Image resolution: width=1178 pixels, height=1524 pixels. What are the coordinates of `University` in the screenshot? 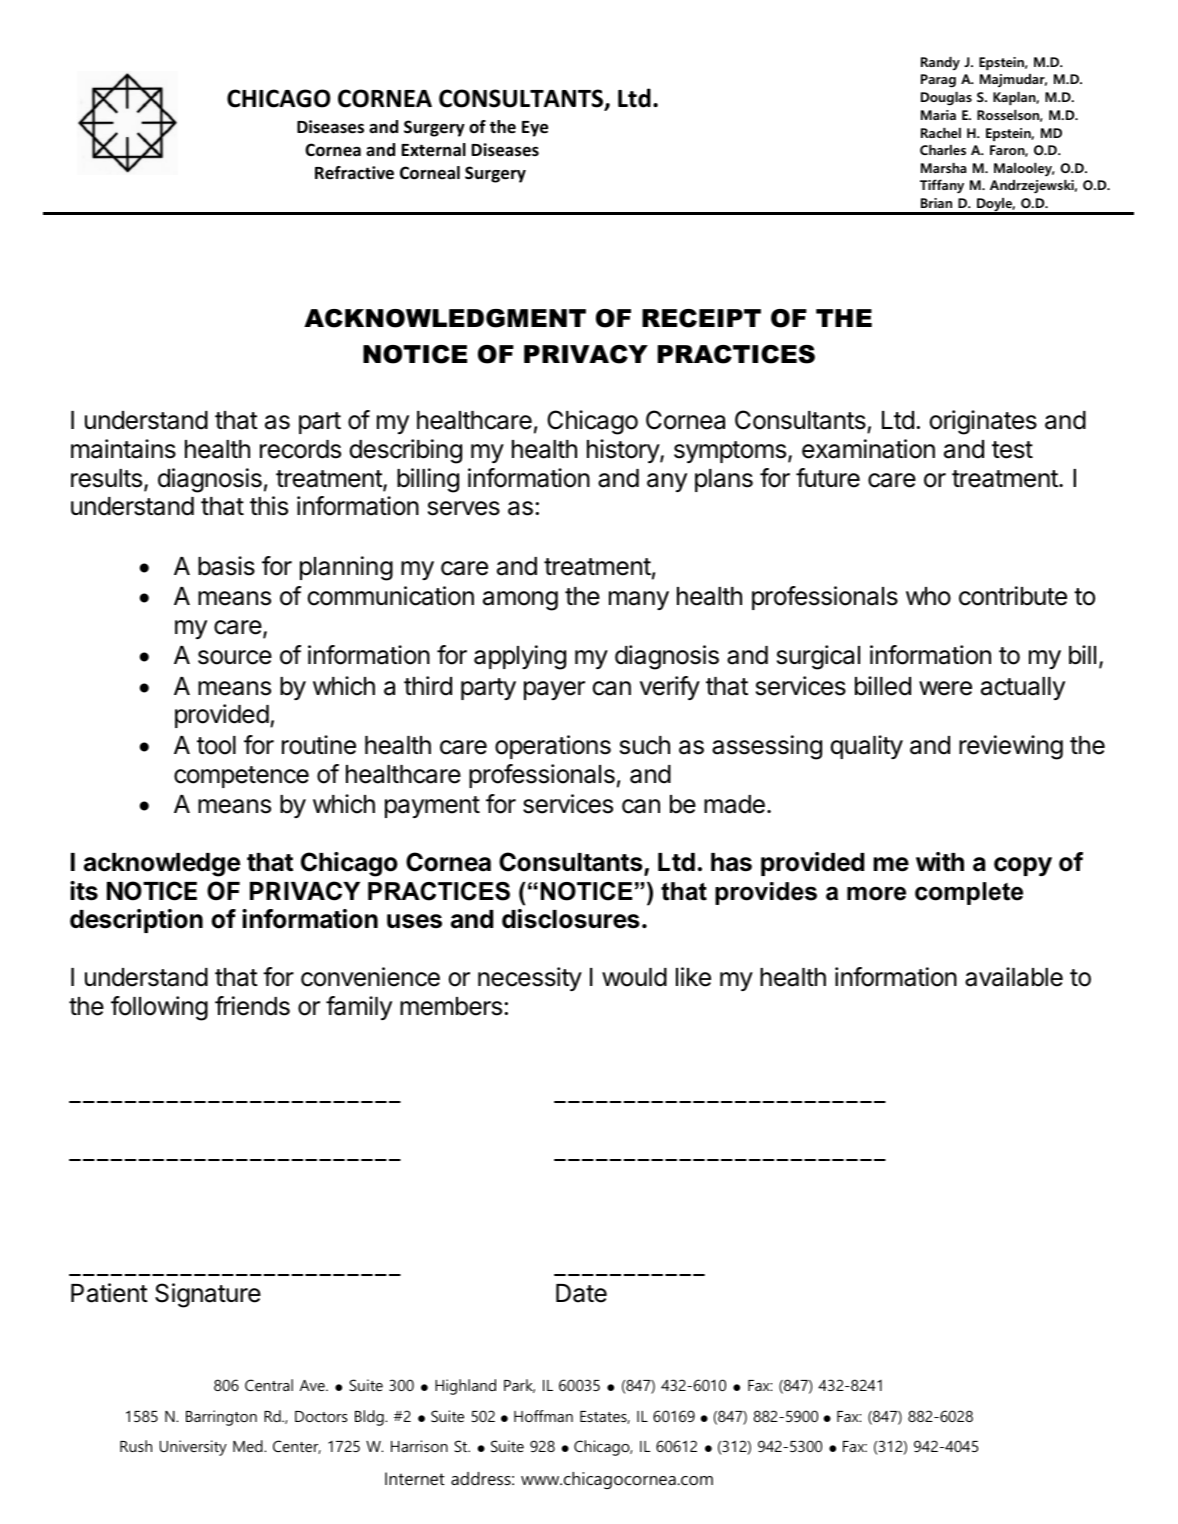 It's located at (193, 1448).
